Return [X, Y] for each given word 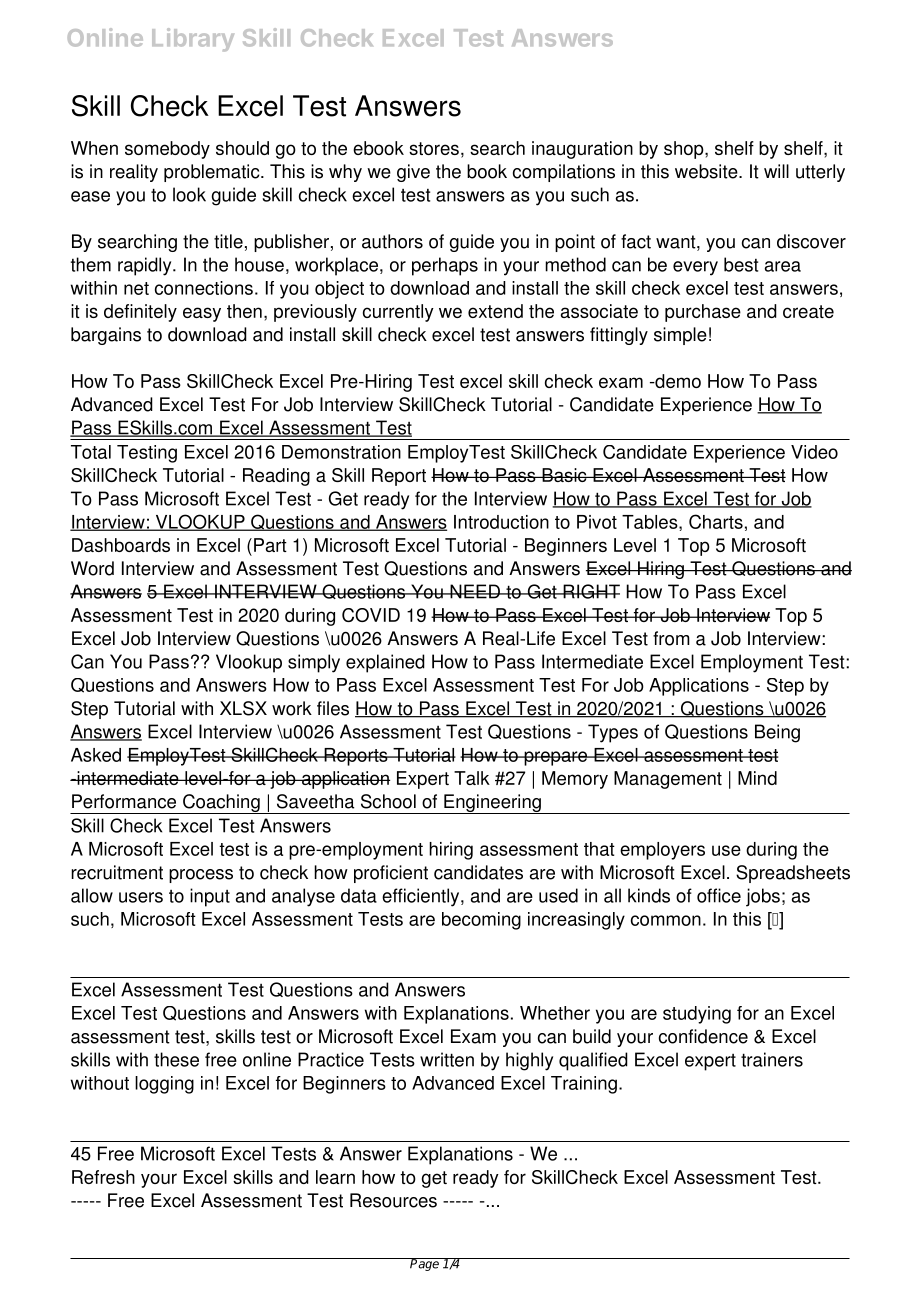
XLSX [243, 708]
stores [434, 148]
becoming [481, 921]
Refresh [103, 1177]
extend [495, 311]
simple [680, 336]
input [210, 897]
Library [193, 40]
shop [685, 150]
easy [202, 314]
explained [385, 663]
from [671, 638]
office [719, 895]
